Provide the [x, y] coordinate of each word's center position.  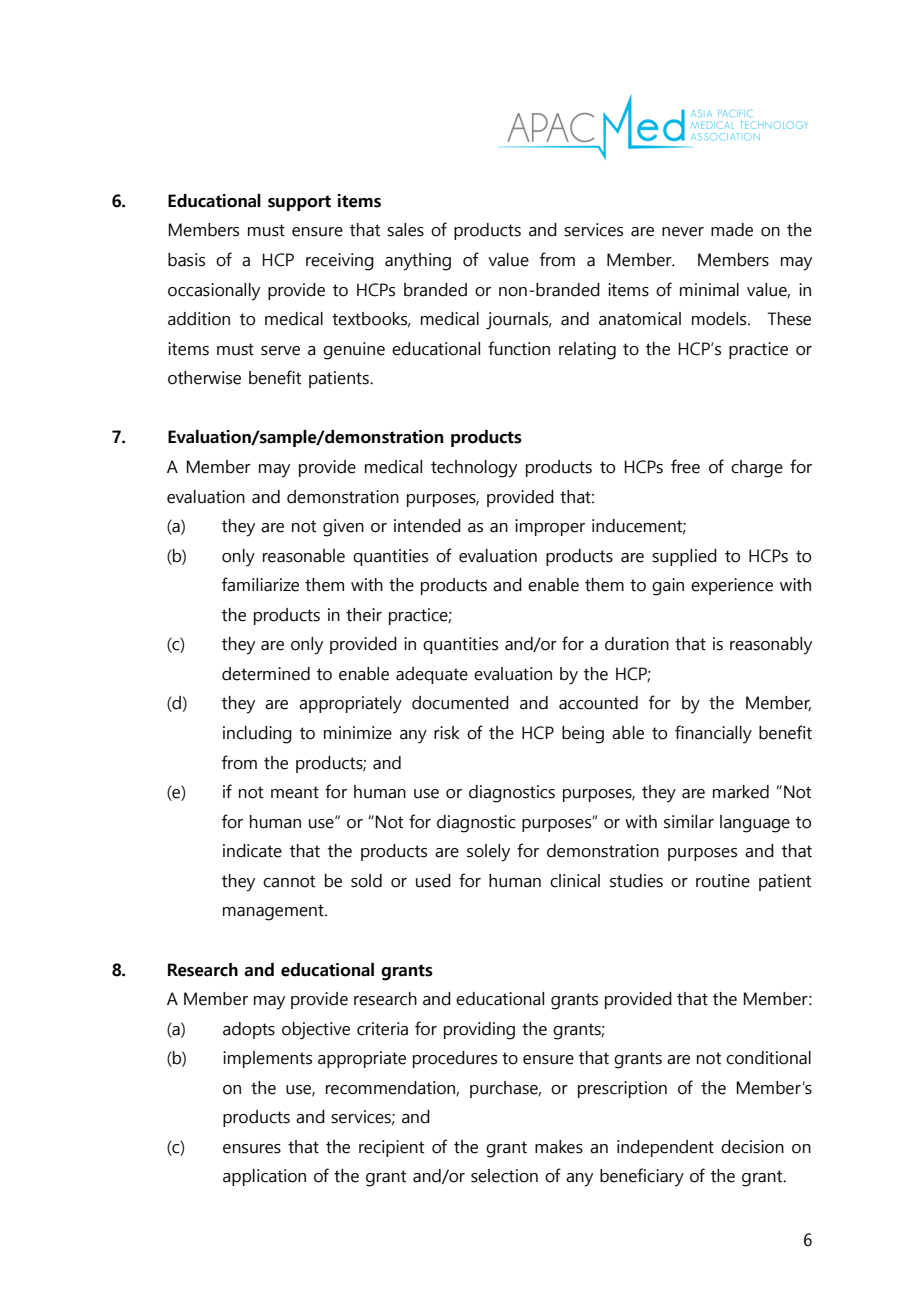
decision [752, 1147]
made [732, 230]
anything [418, 262]
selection [504, 1176]
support [299, 203]
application [264, 1177]
